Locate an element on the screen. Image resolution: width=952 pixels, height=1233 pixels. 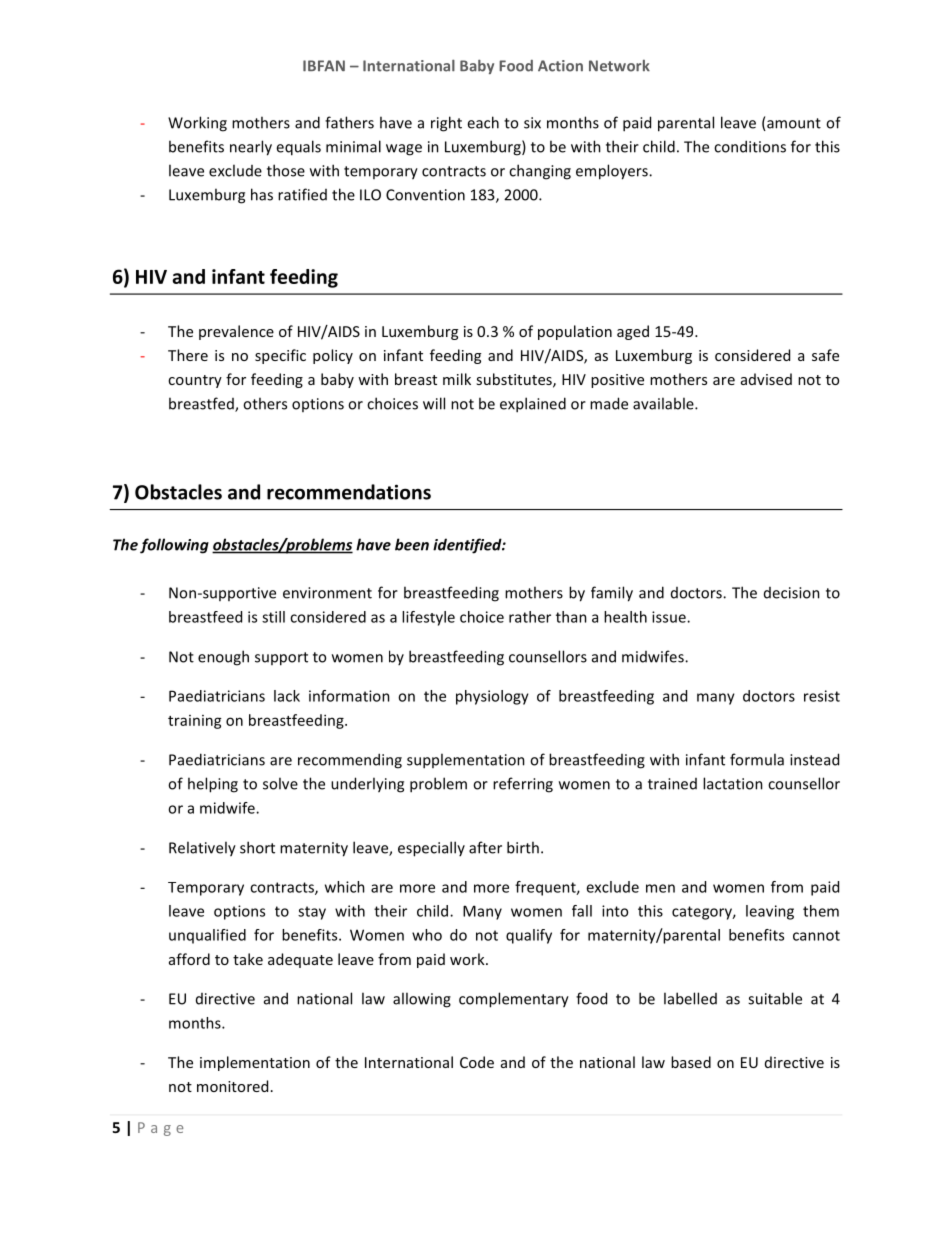
nearly is located at coordinates (251, 148).
